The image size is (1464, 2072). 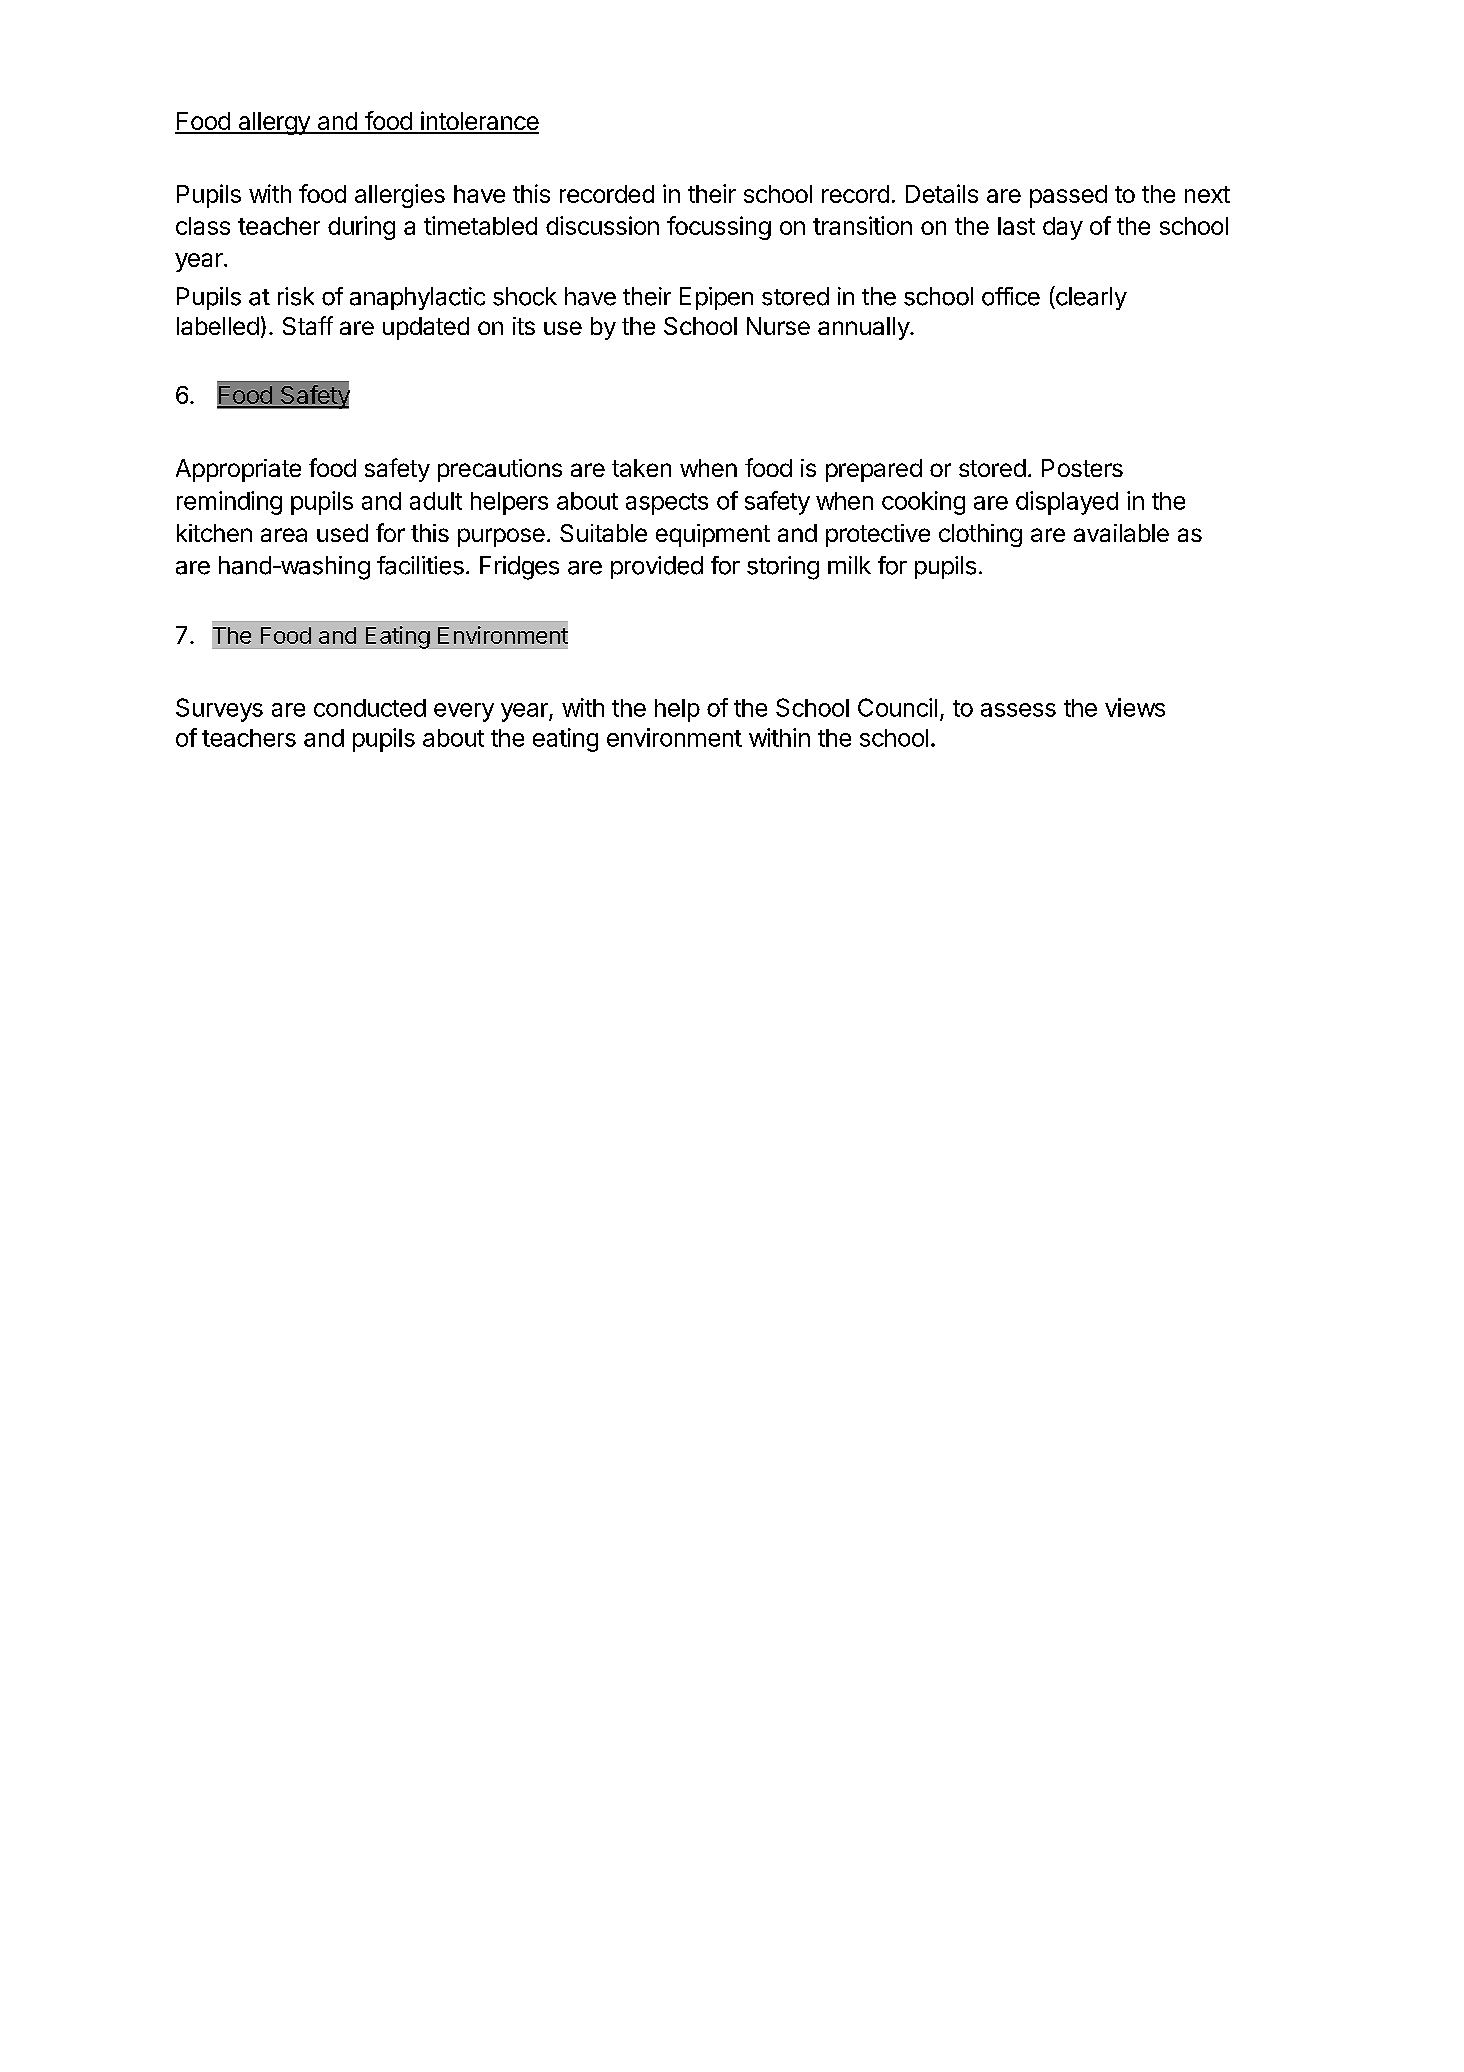 What do you see at coordinates (719, 228) in the screenshot?
I see `focussing` at bounding box center [719, 228].
